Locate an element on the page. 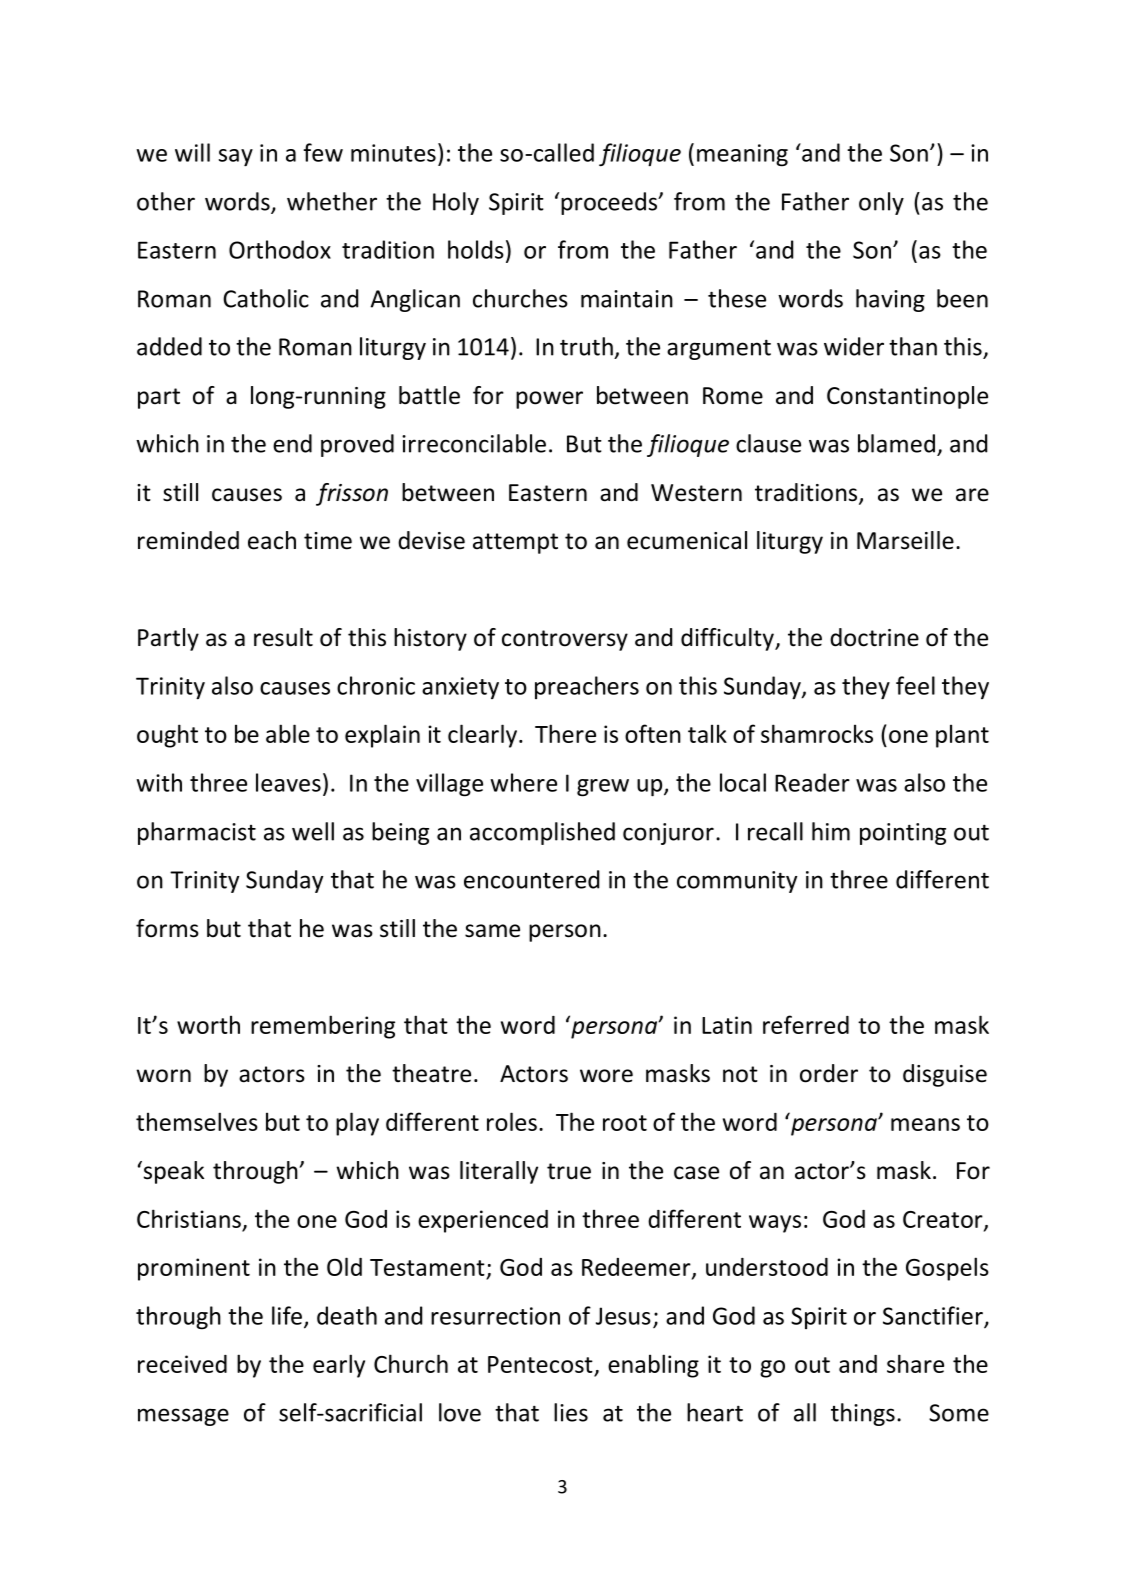  only is located at coordinates (881, 203).
